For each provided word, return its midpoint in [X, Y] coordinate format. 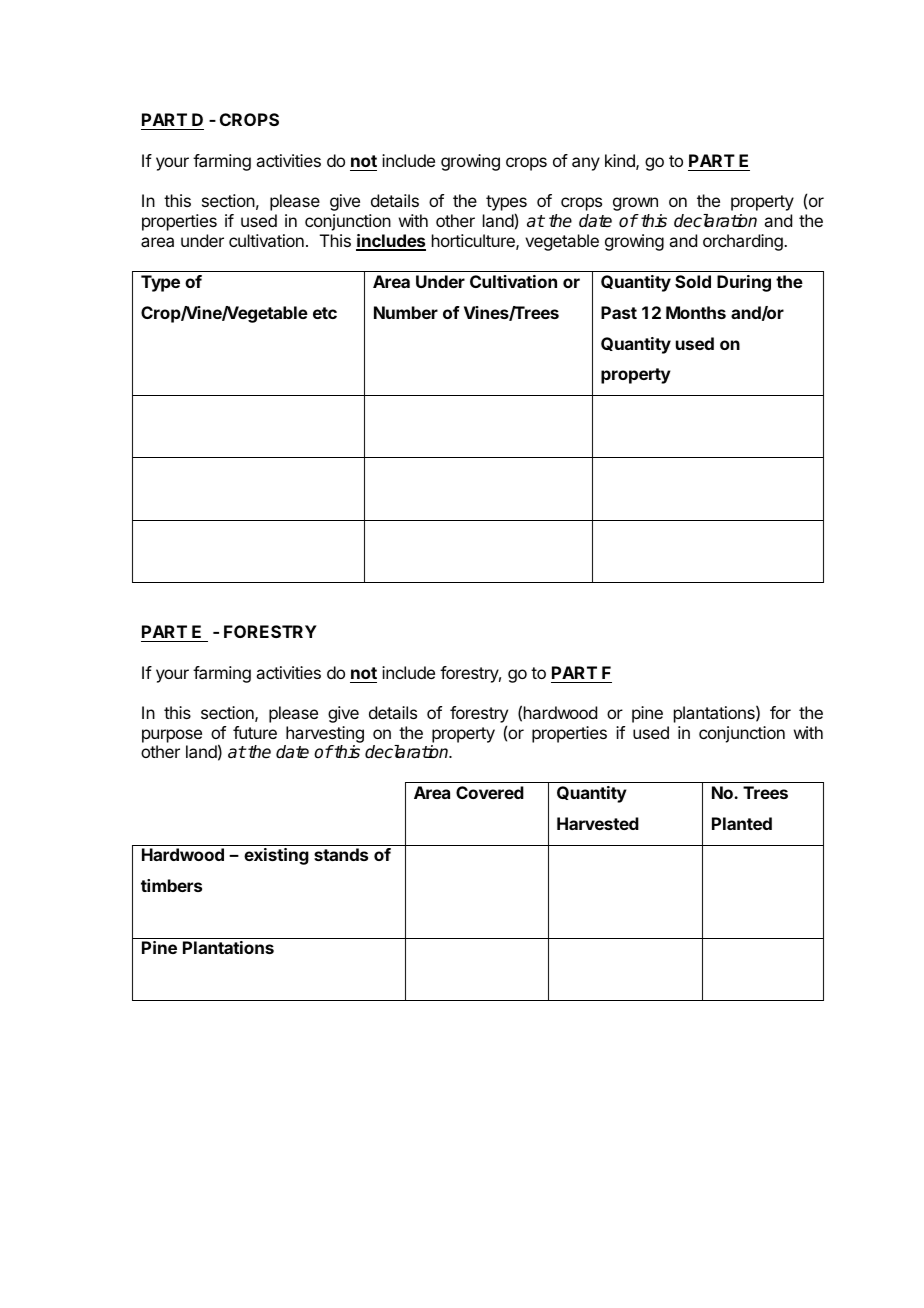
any [586, 164]
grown [635, 204]
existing [276, 856]
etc [325, 313]
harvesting [325, 734]
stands [341, 854]
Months [696, 312]
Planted [742, 823]
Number [406, 312]
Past [619, 312]
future [255, 732]
